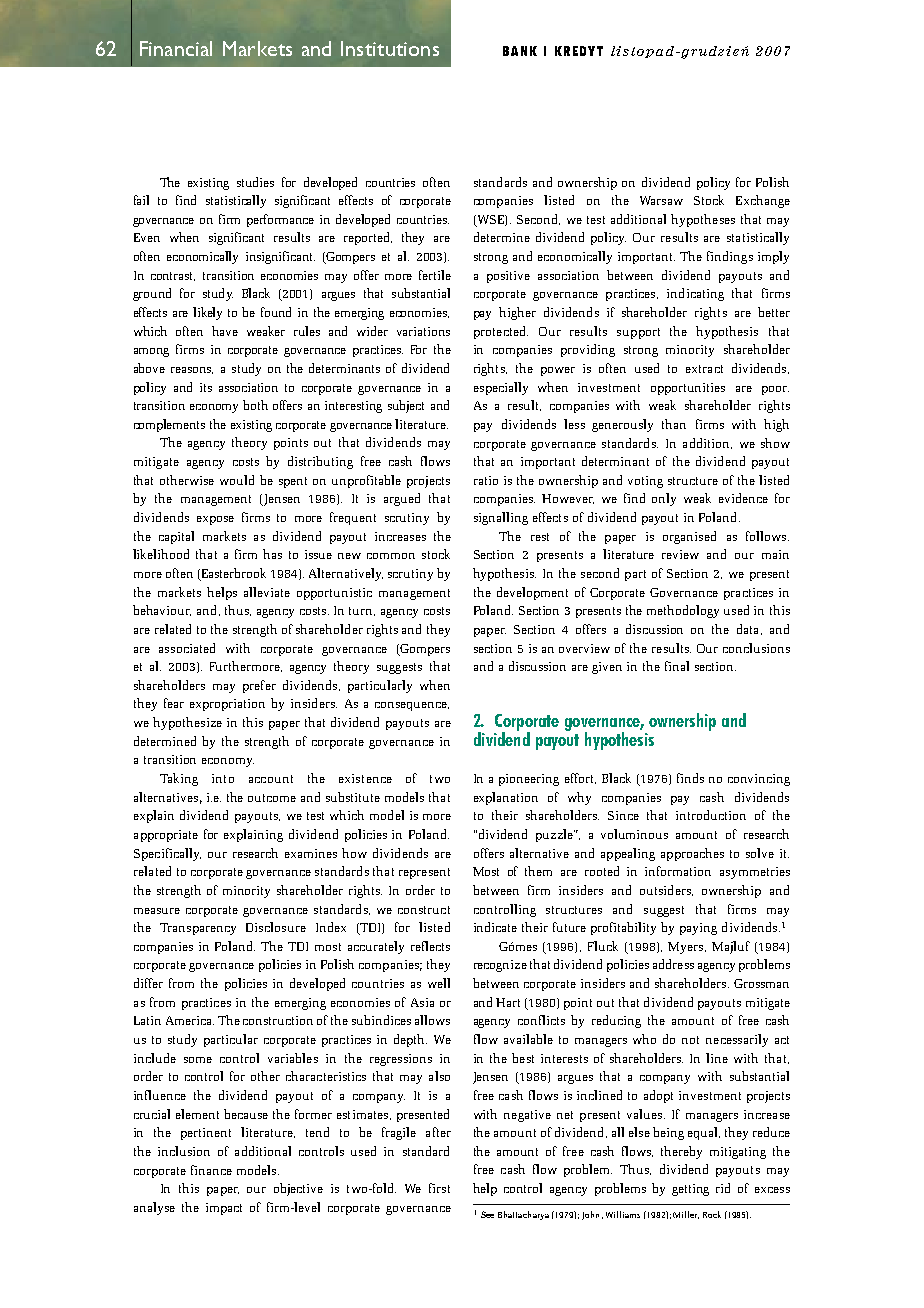 This screenshot has height=1308, width=924. I want to click on signalling, so click(501, 518).
